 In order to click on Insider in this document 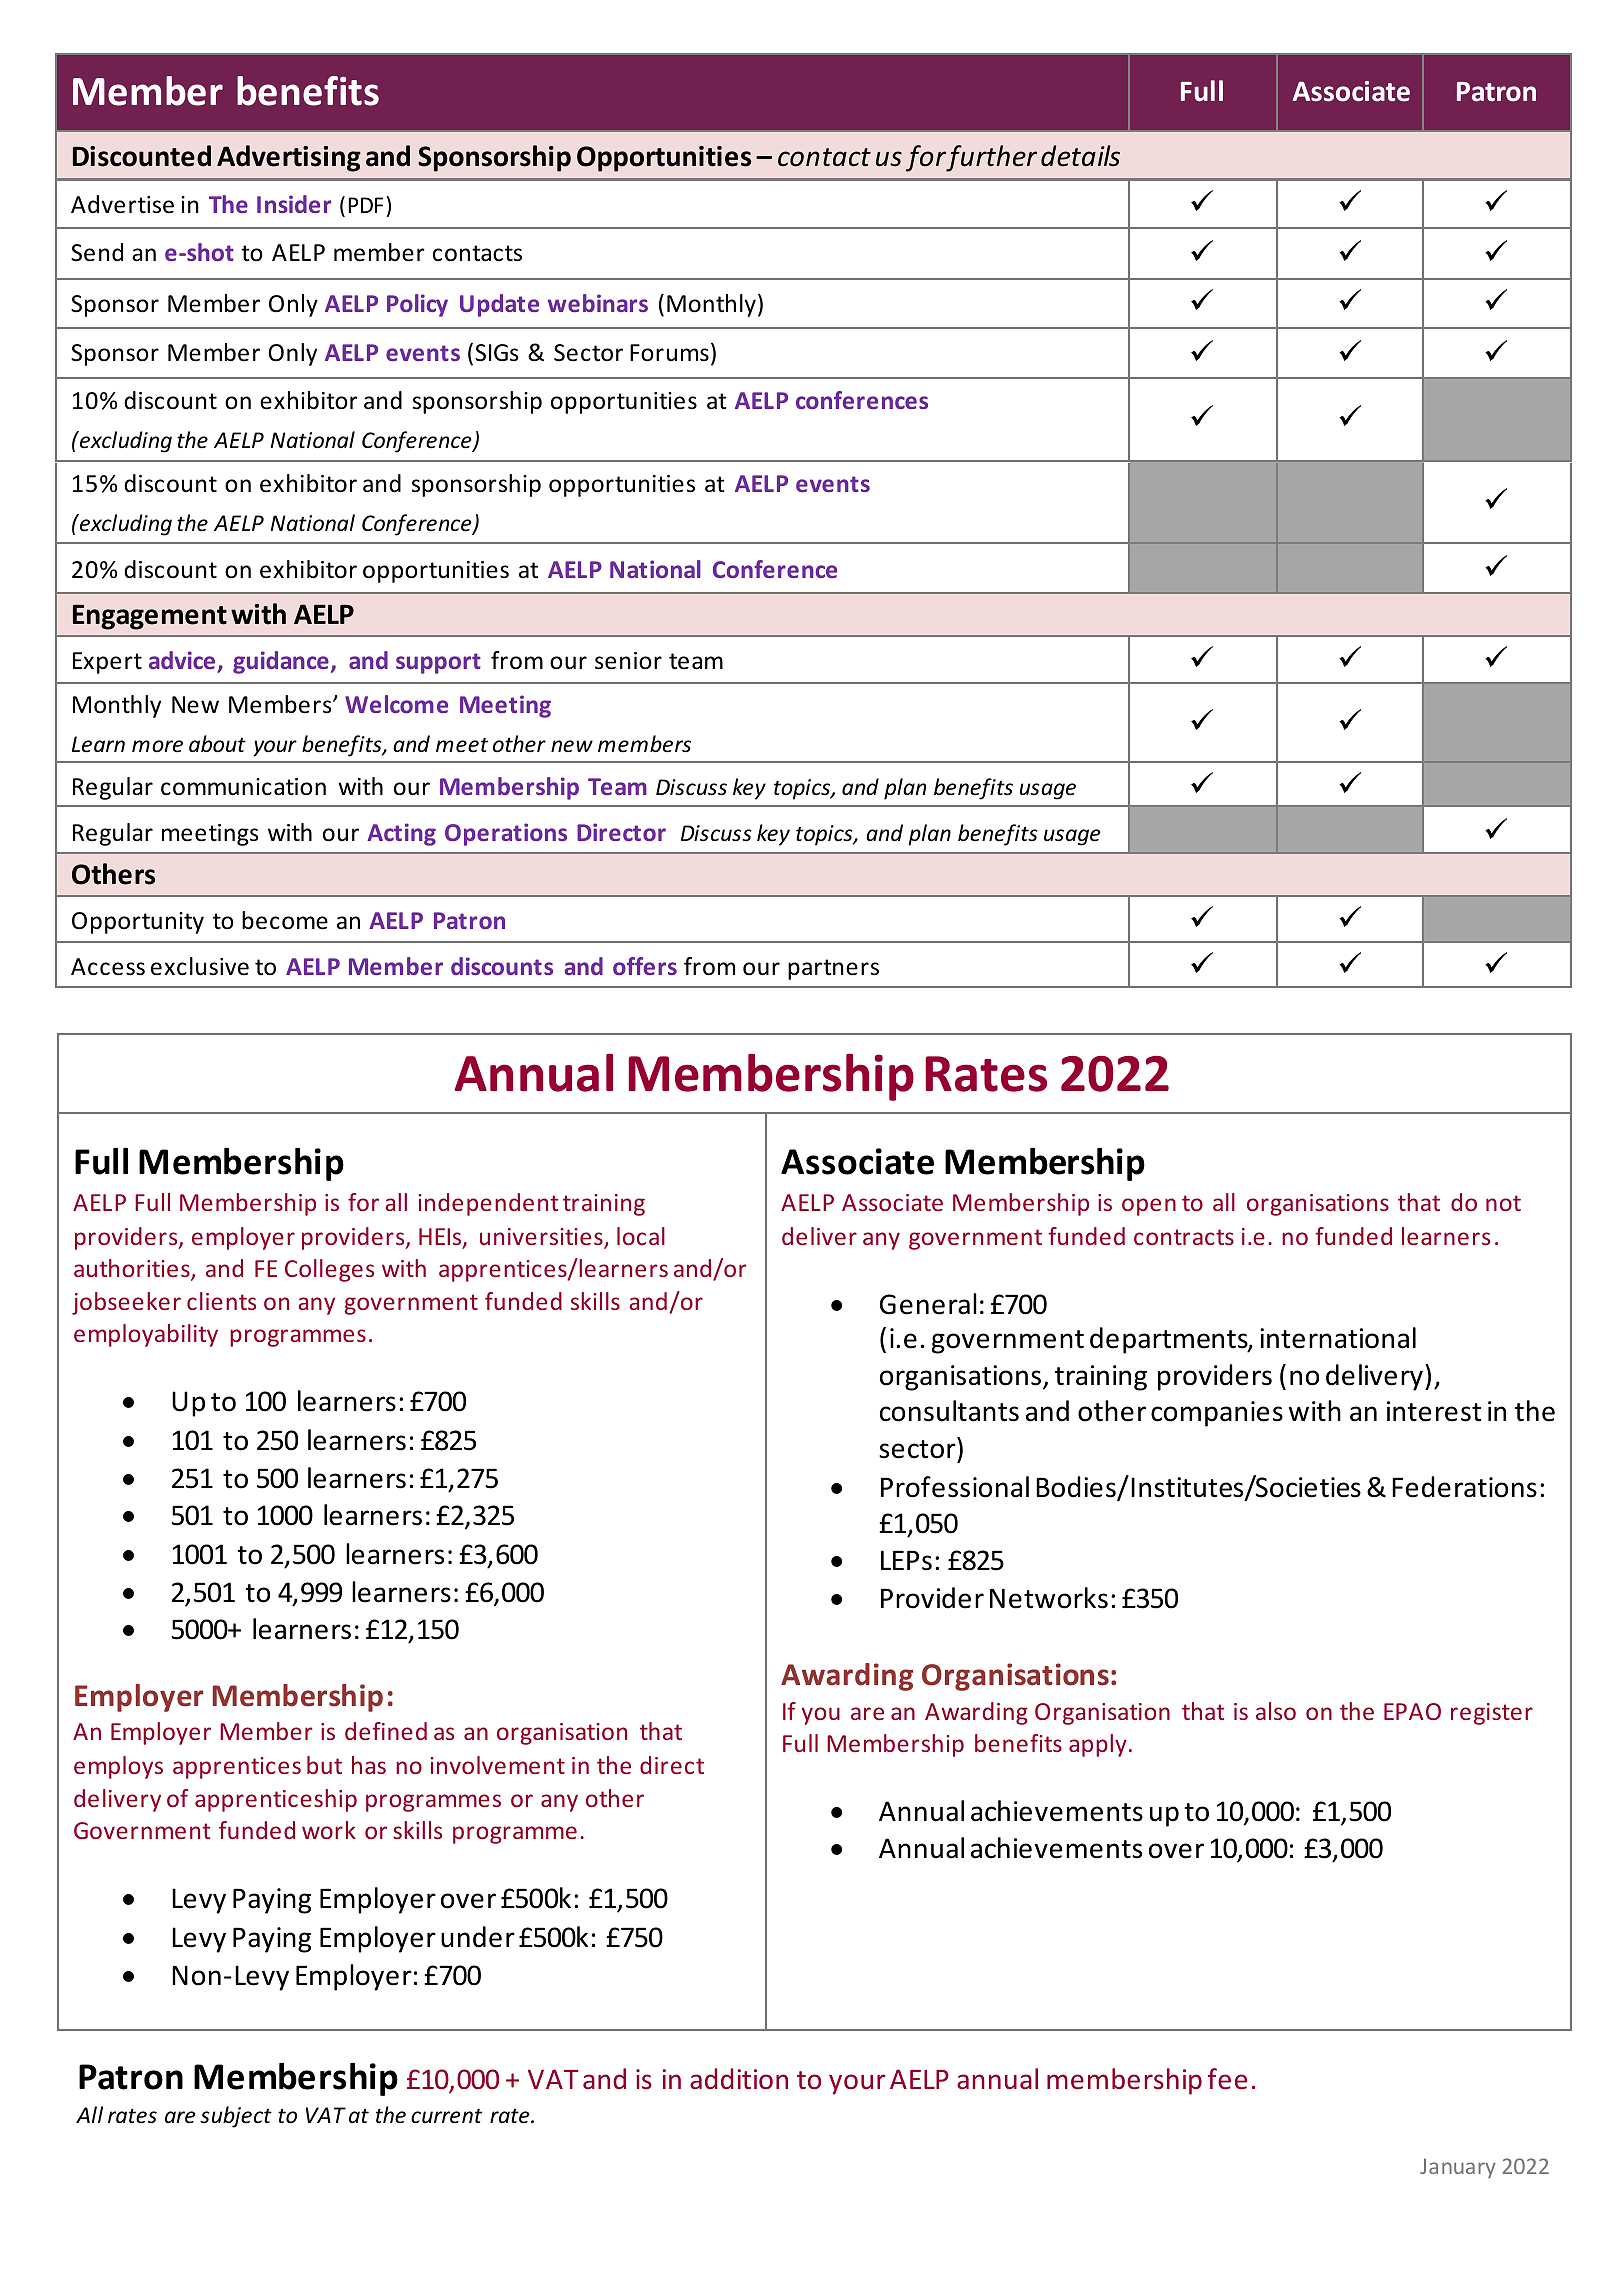, I will do `click(294, 204)`.
